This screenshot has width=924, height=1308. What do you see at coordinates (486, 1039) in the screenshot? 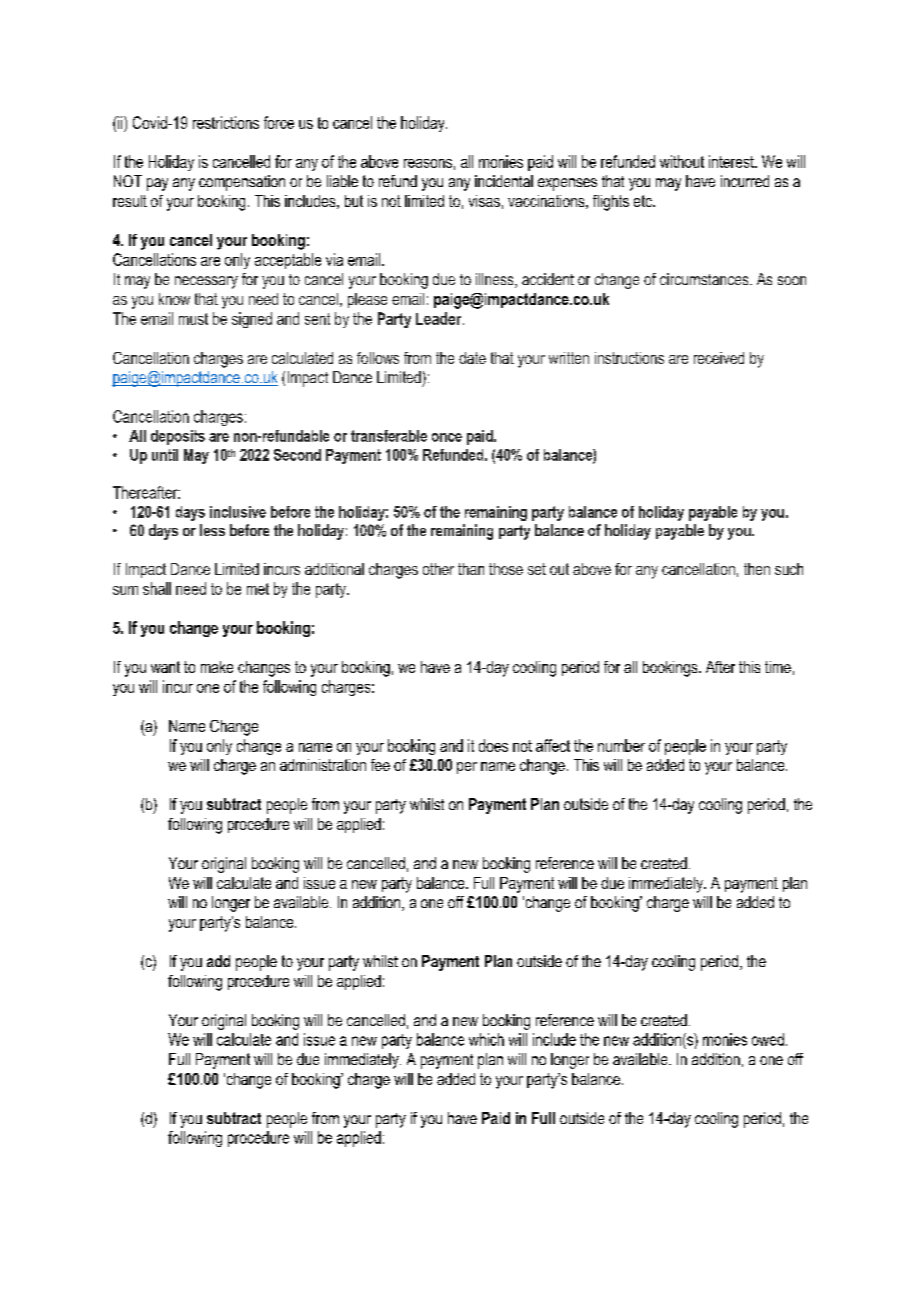
I see `which` at bounding box center [486, 1039].
